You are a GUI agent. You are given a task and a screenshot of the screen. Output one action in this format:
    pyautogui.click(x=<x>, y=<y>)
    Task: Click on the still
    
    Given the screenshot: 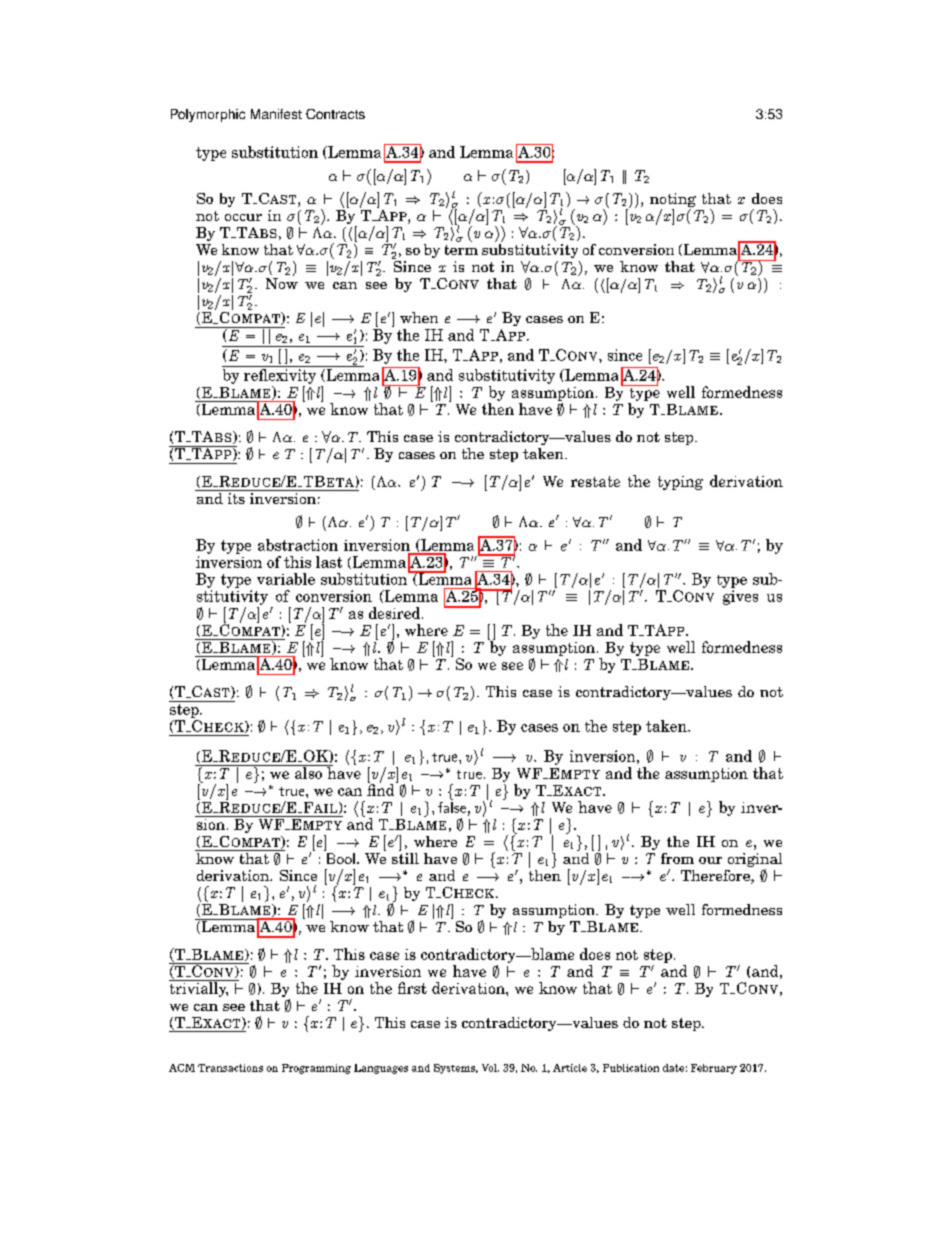 What is the action you would take?
    pyautogui.click(x=405, y=857)
